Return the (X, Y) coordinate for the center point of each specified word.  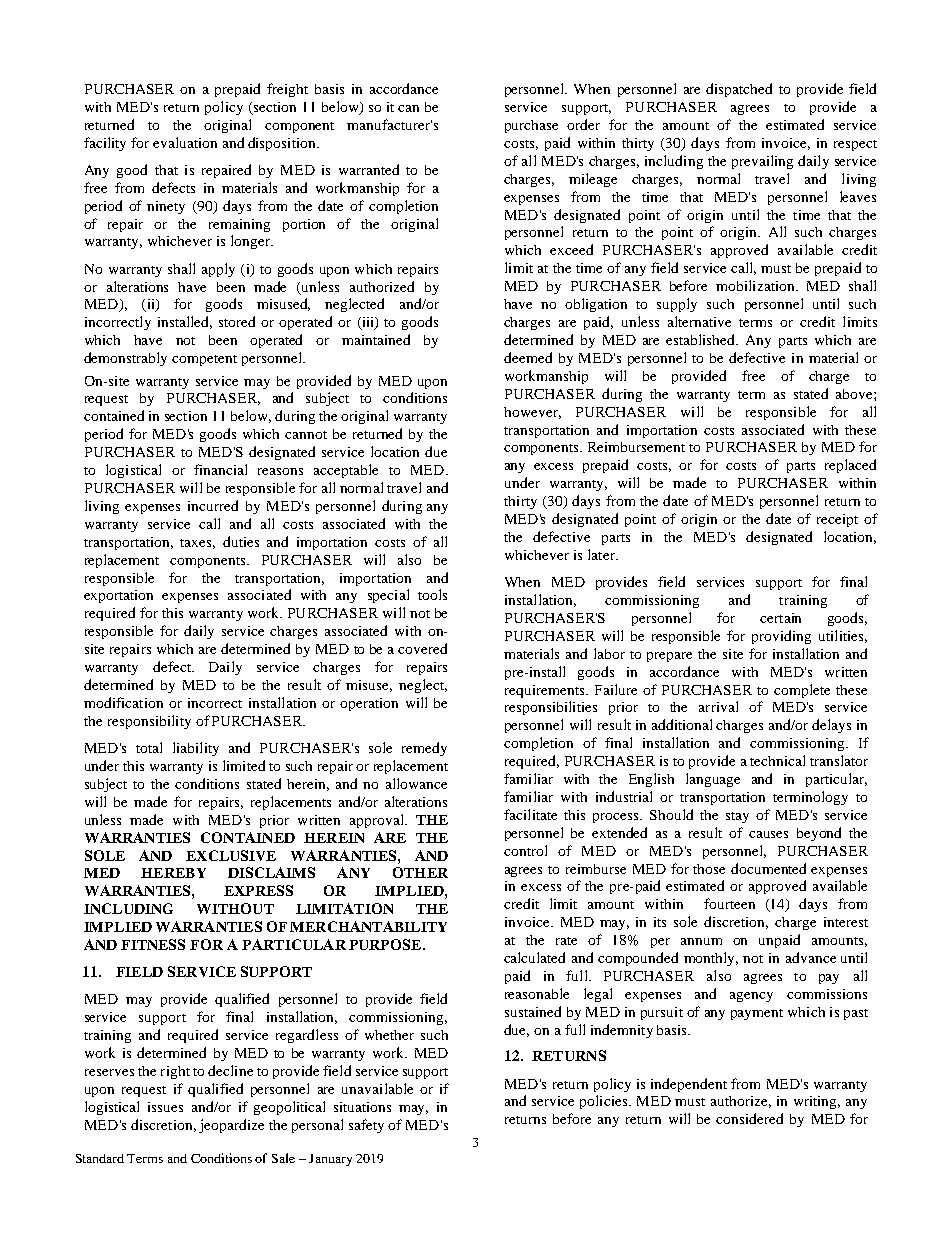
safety (366, 1126)
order (583, 124)
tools (432, 594)
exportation (118, 596)
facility (105, 144)
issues (165, 1107)
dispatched (739, 90)
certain (780, 618)
